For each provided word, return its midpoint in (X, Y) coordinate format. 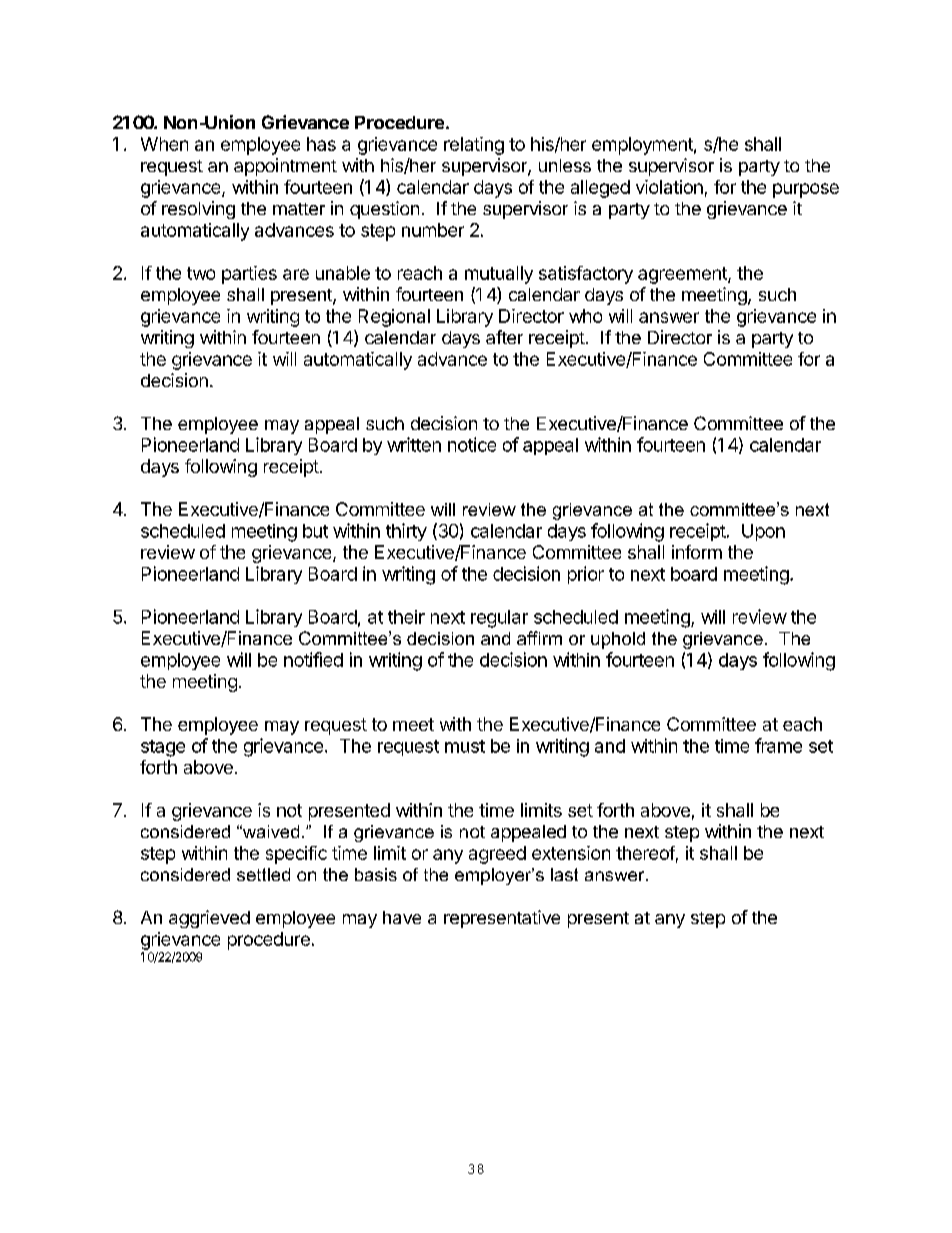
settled (263, 874)
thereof (645, 853)
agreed (497, 855)
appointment (285, 167)
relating (474, 146)
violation (669, 187)
